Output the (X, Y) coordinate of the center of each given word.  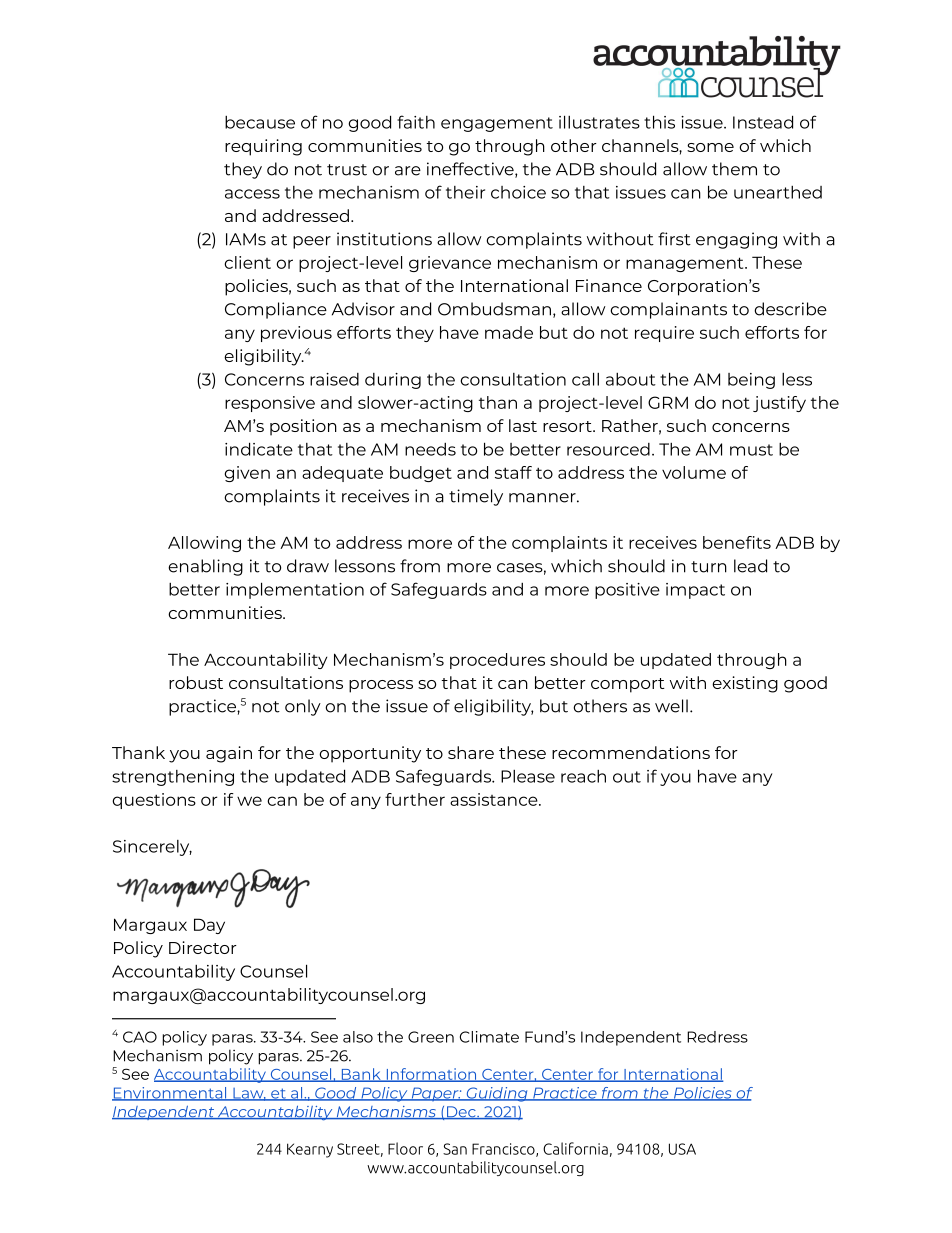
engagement (497, 124)
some (710, 147)
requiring (263, 147)
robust (196, 682)
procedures (497, 661)
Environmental (170, 1094)
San (455, 1149)
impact (695, 591)
